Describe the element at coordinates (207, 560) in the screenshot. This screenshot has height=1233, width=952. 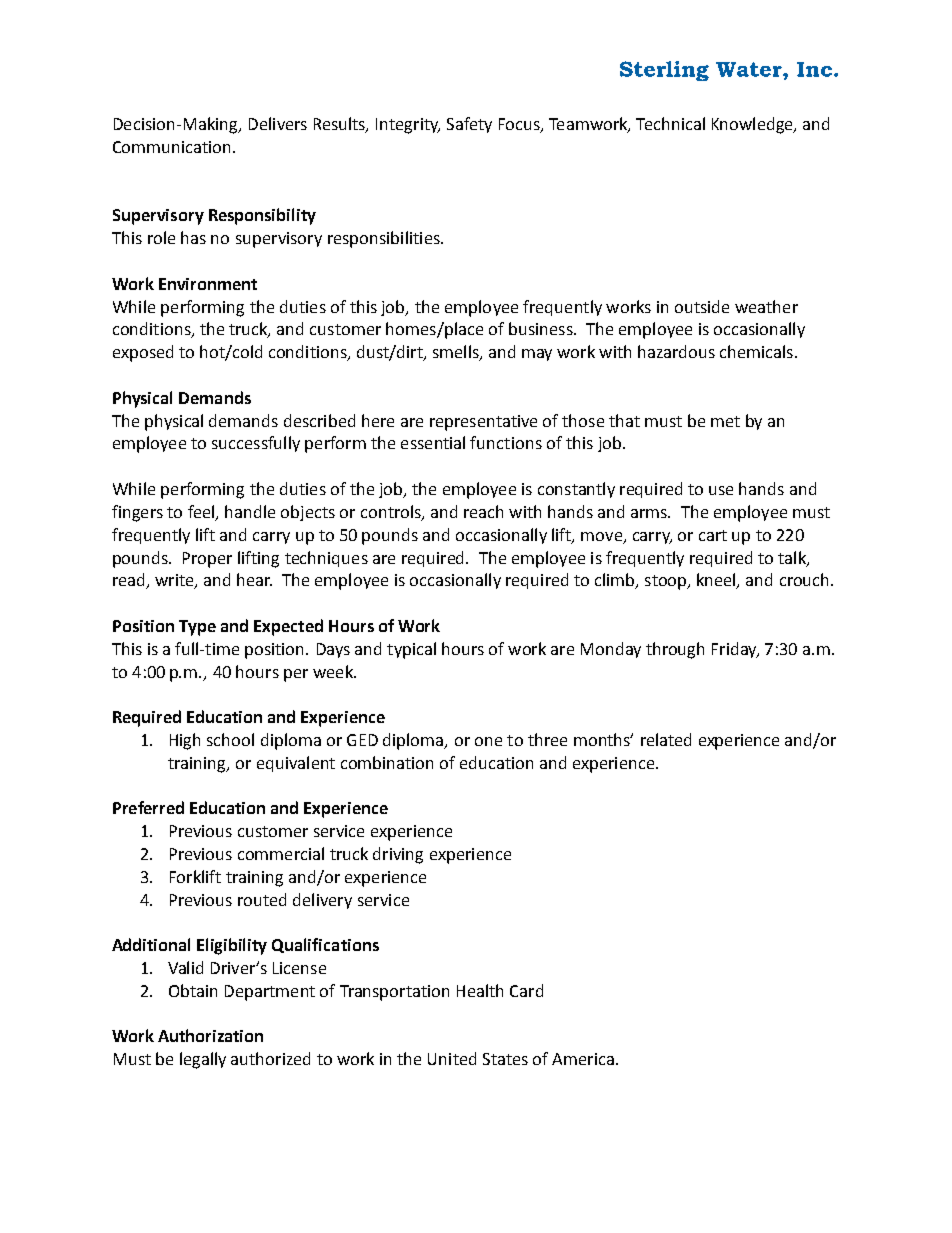
I see `Proper` at that location.
